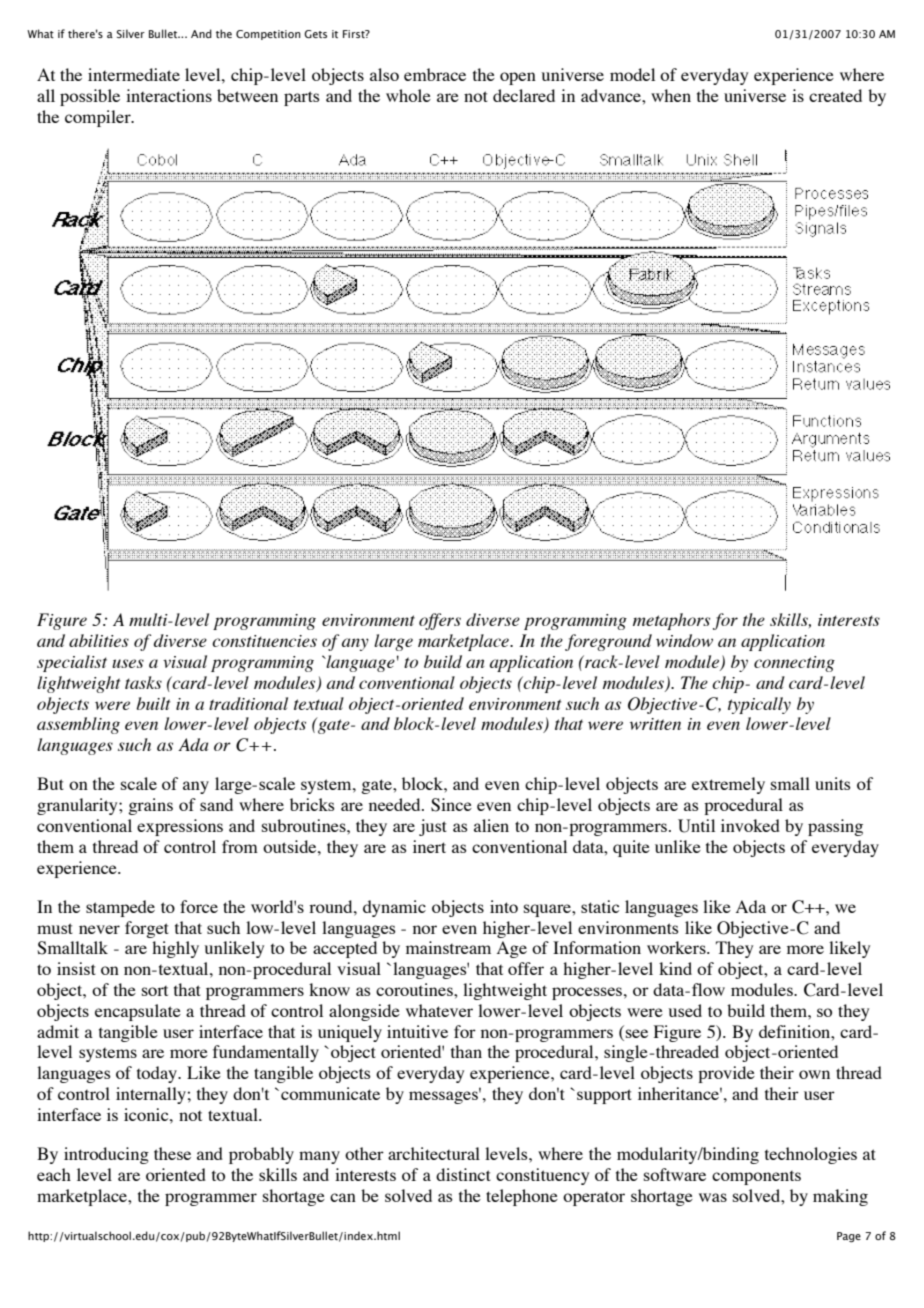  Describe the element at coordinates (150, 806) in the screenshot. I see `grains` at that location.
